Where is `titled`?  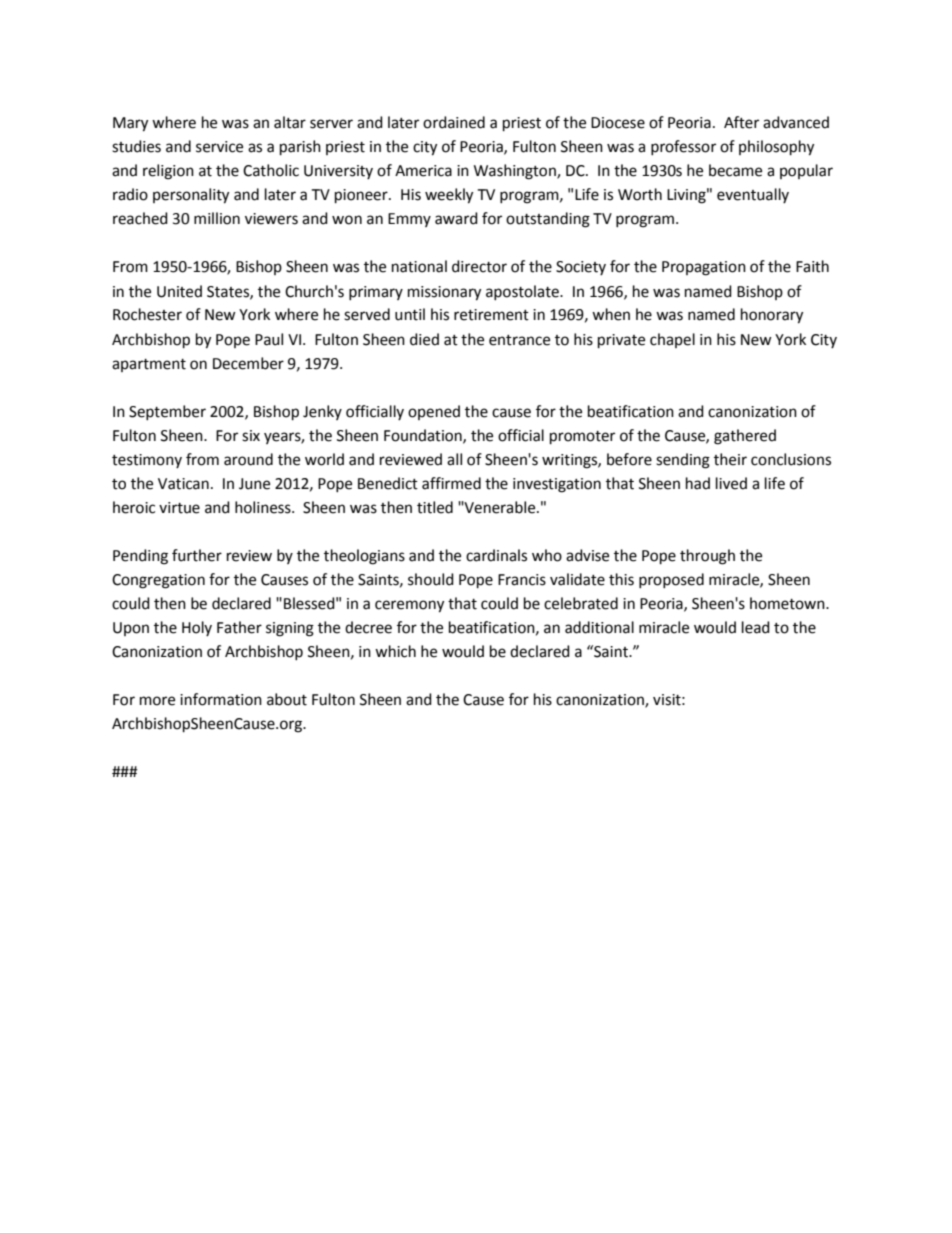
titled is located at coordinates (435, 507).
